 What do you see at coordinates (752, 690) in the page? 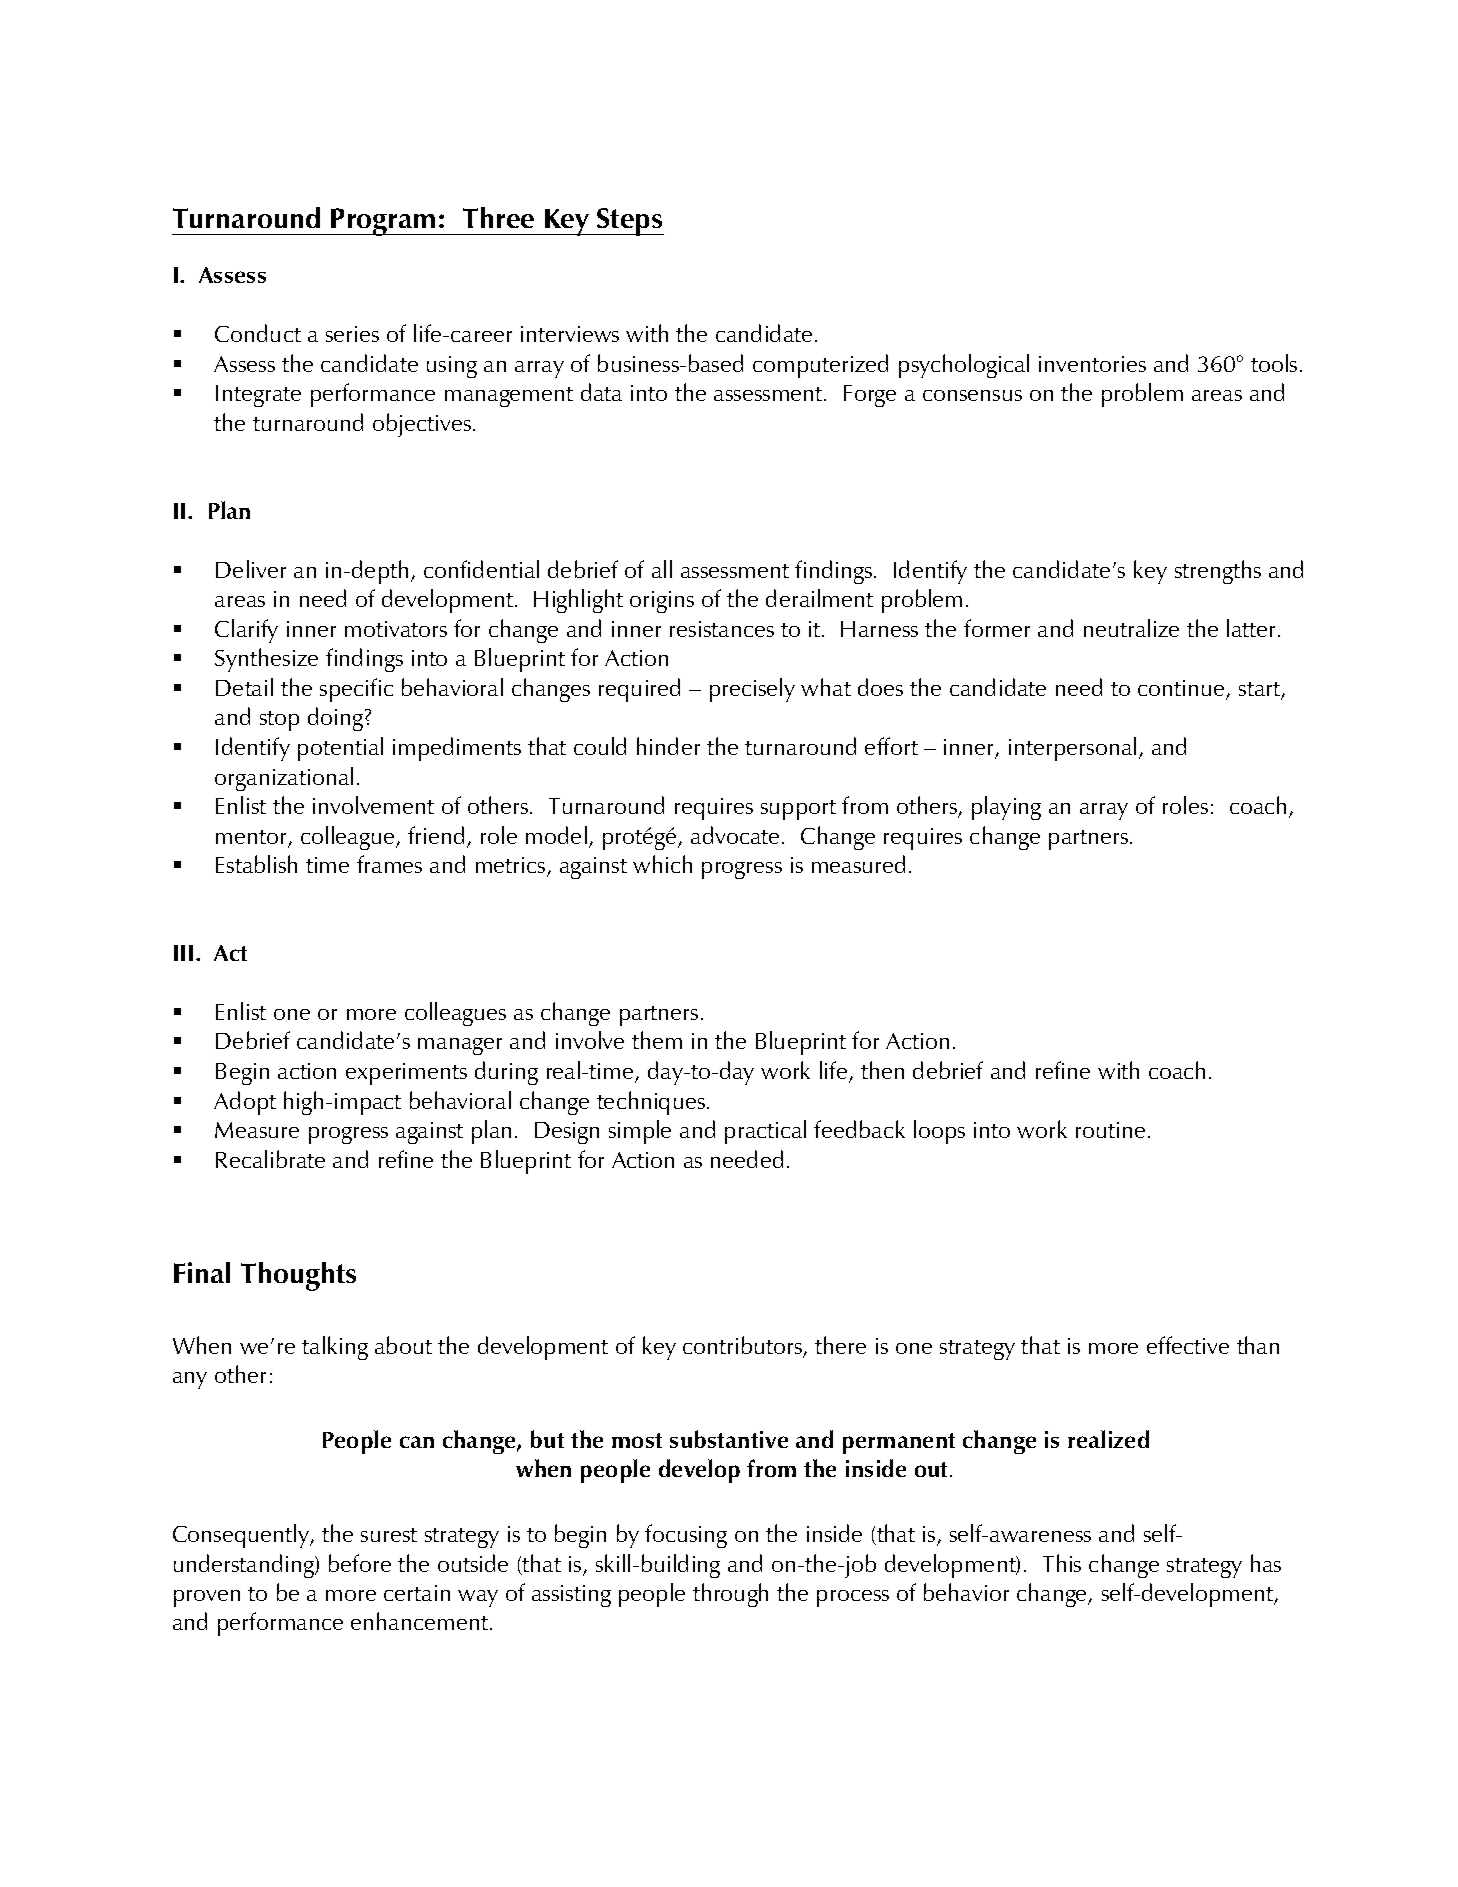
I see `precisely` at bounding box center [752, 690].
